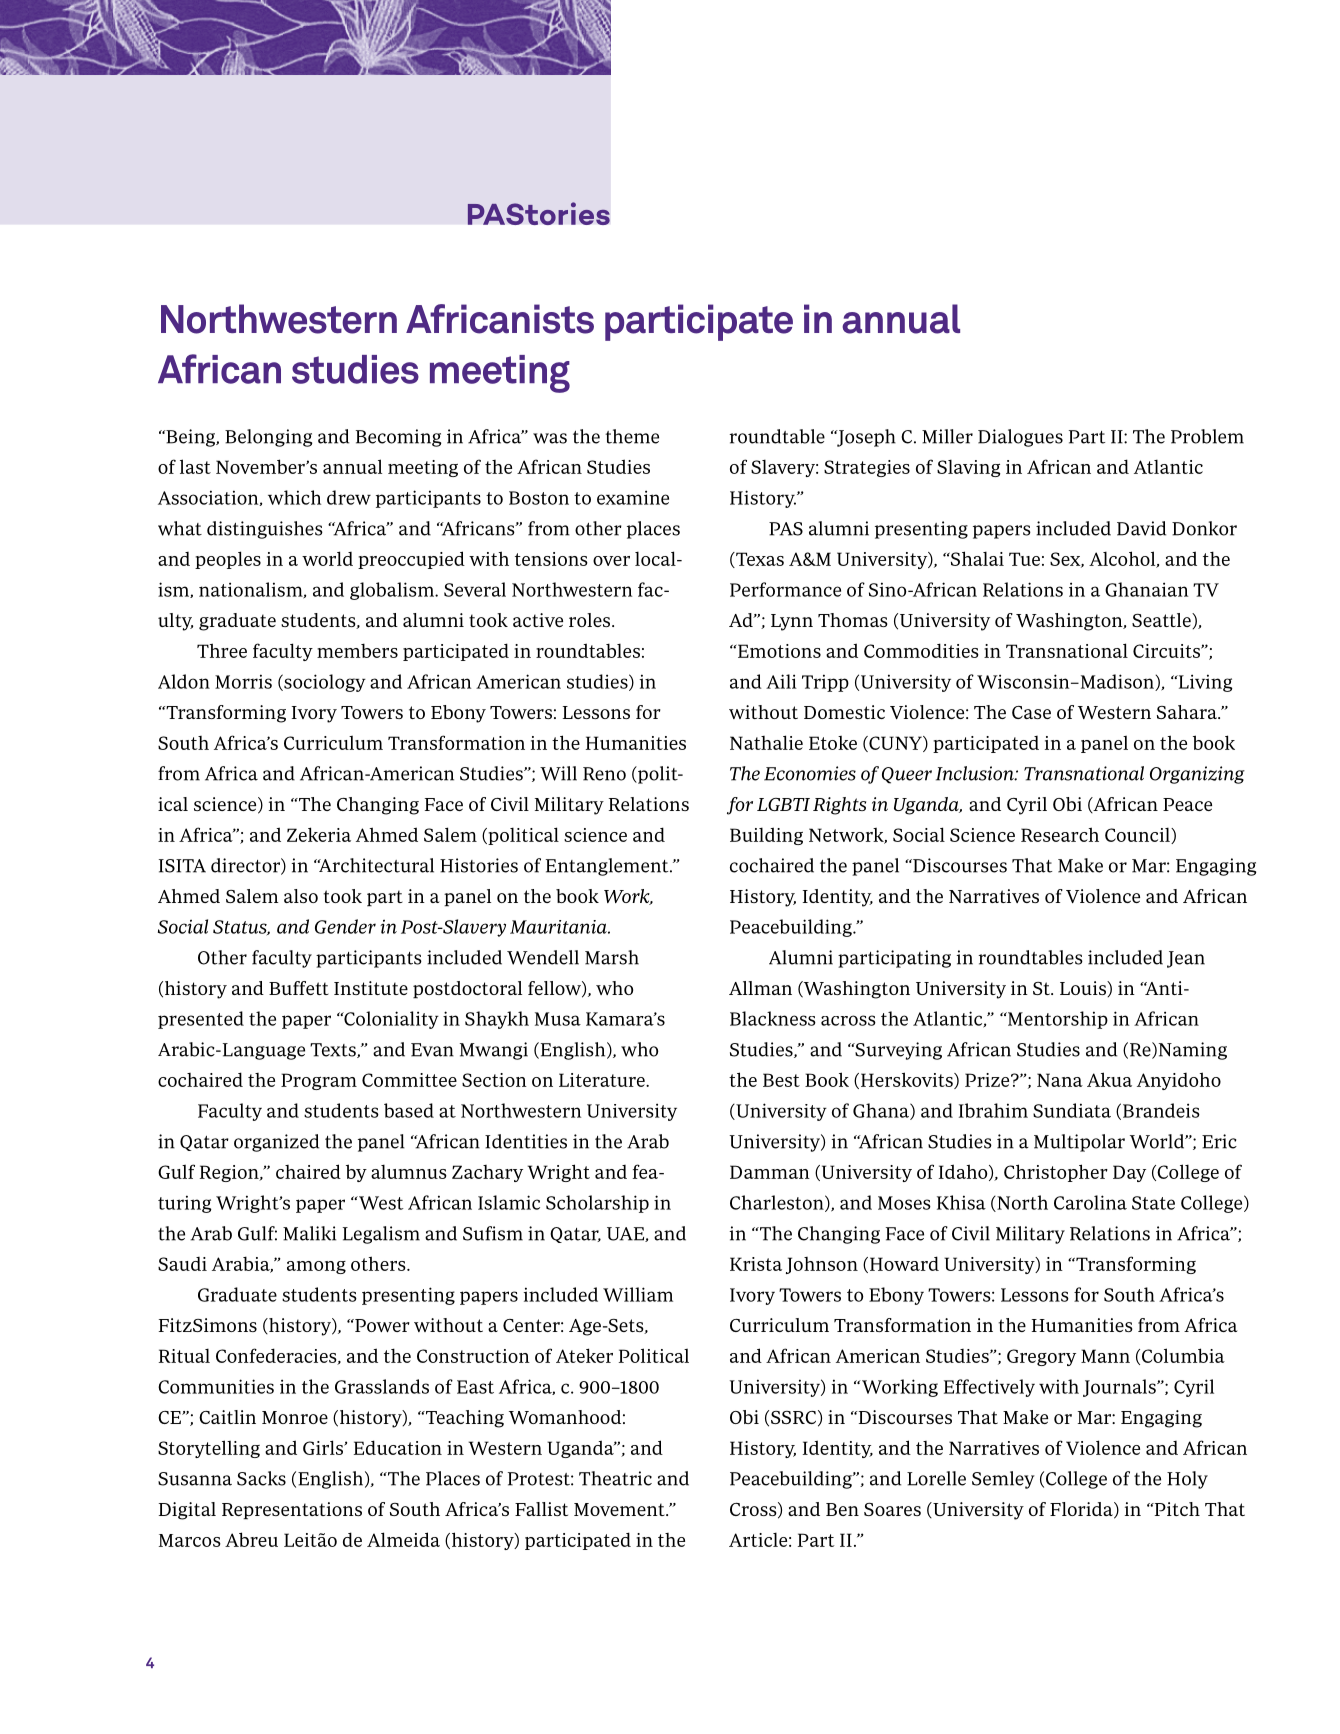  Describe the element at coordinates (633, 497) in the screenshot. I see `examine` at that location.
